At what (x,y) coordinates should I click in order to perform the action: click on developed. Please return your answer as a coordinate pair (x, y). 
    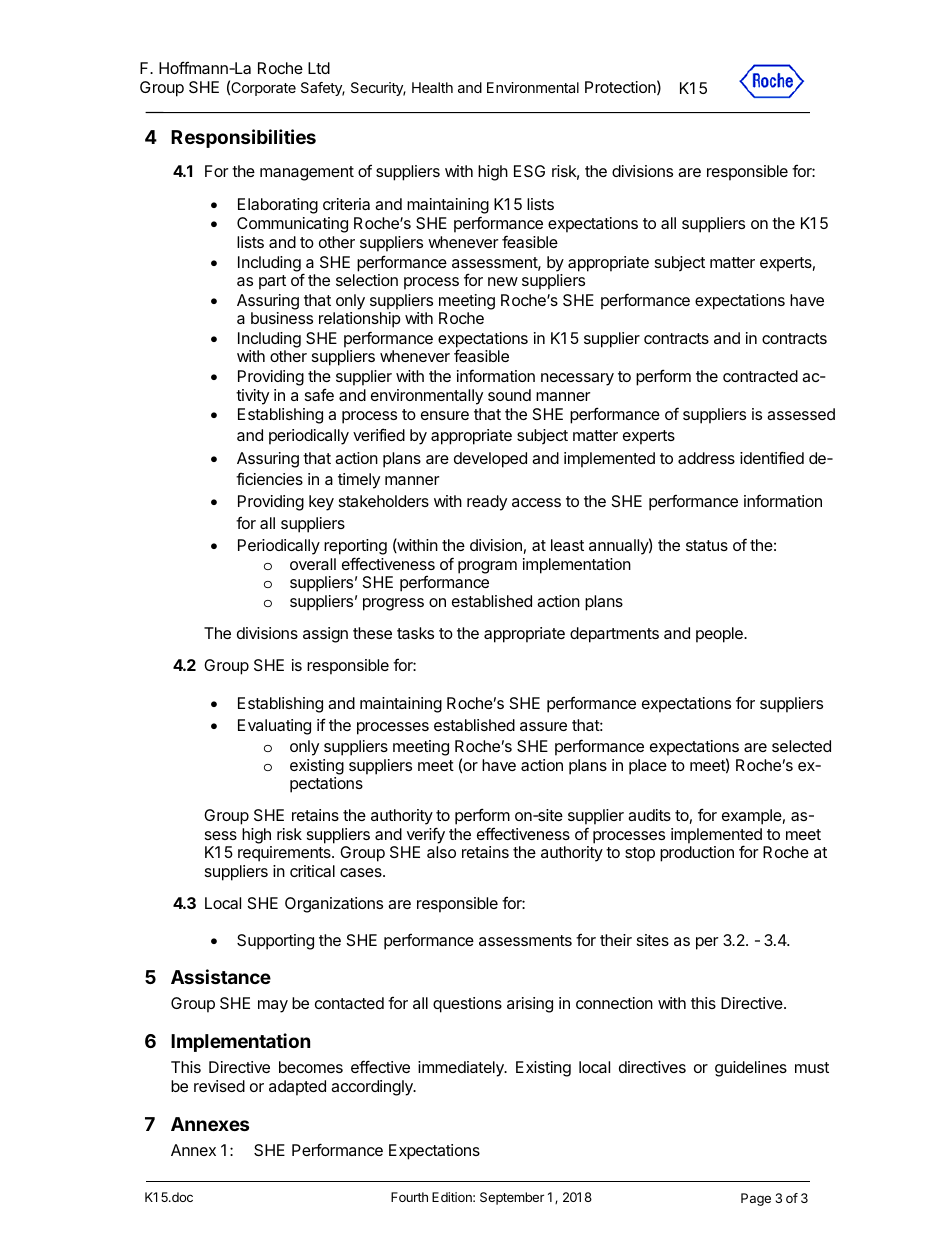
    Looking at the image, I should click on (490, 460).
